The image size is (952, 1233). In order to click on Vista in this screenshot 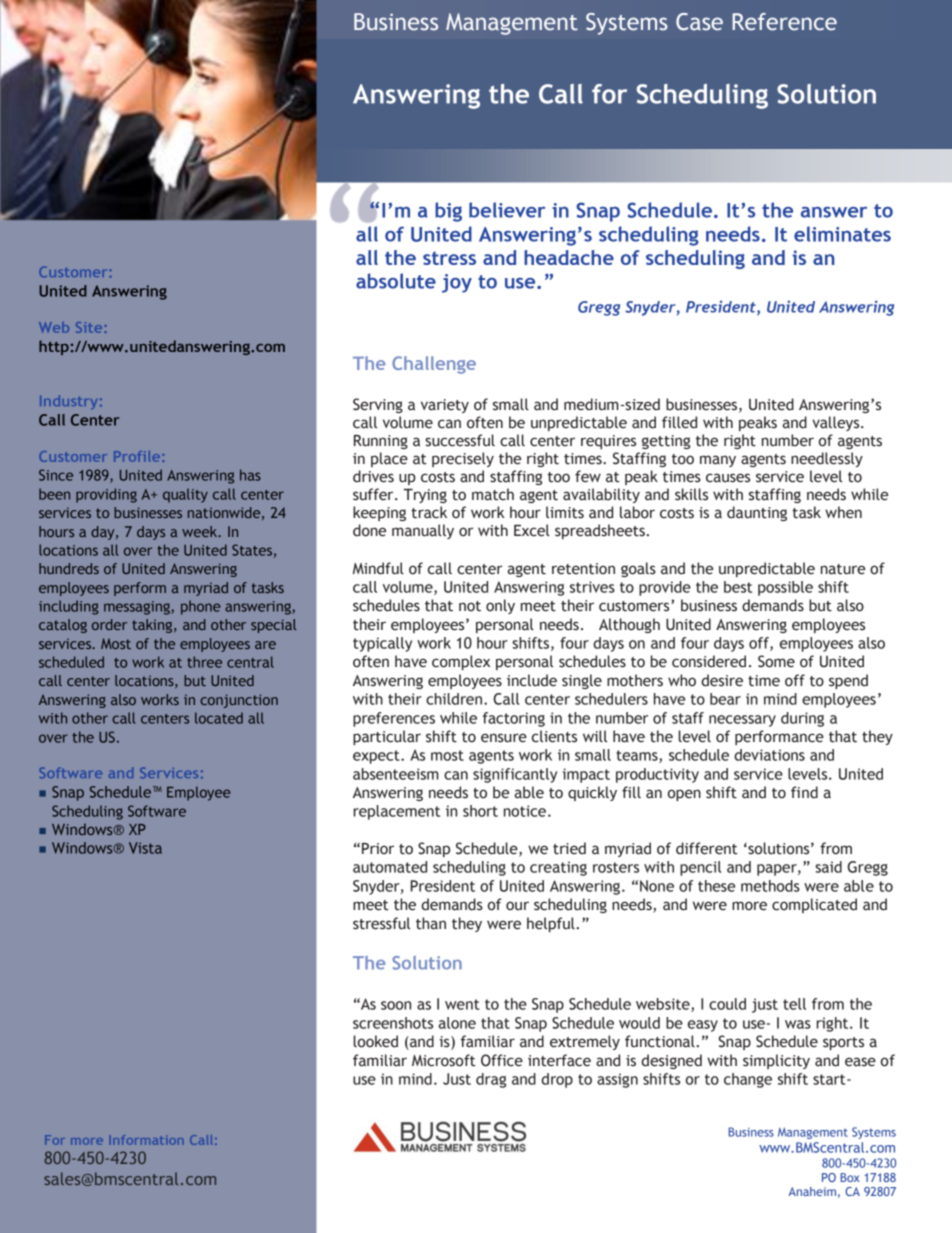, I will do `click(145, 848)`.
